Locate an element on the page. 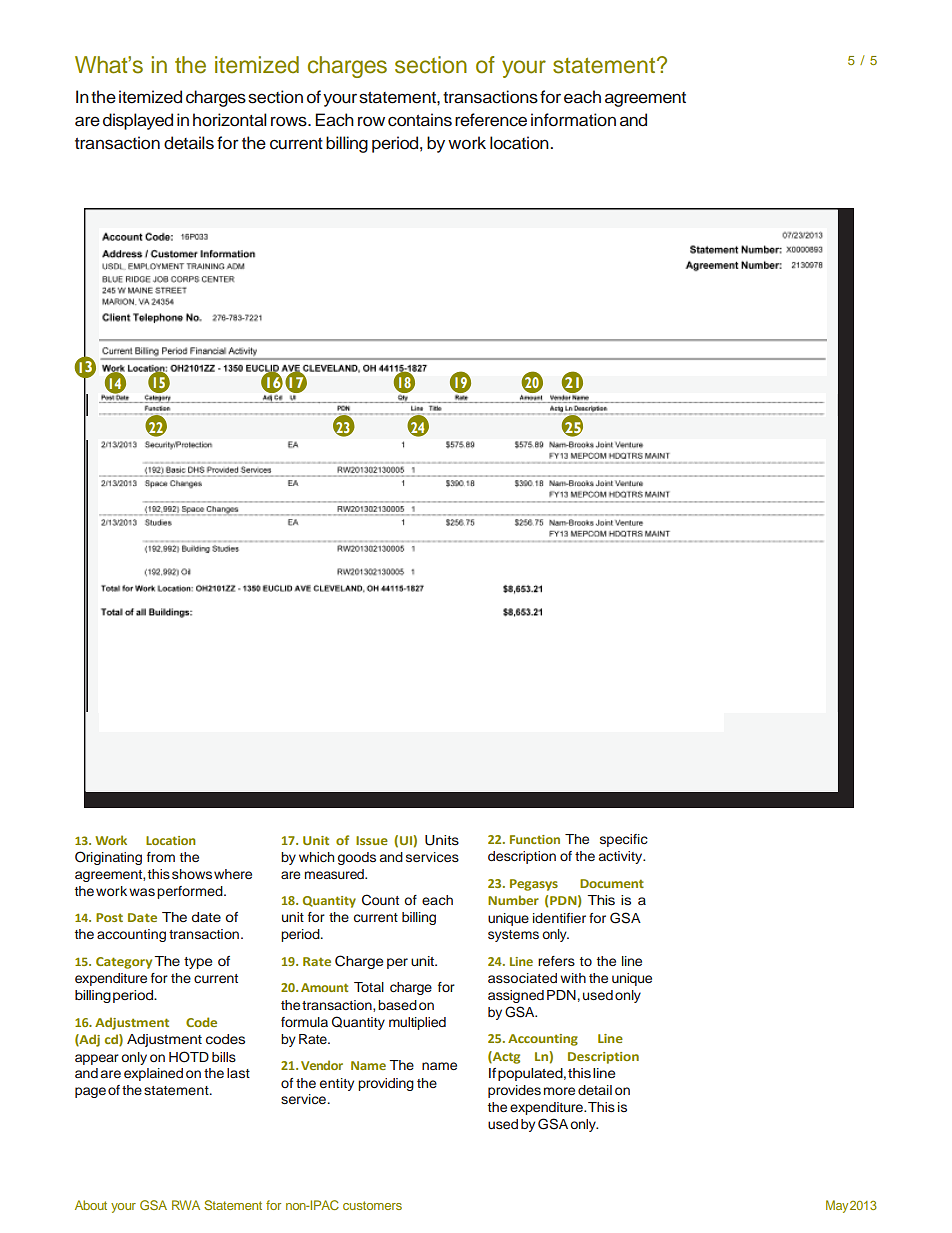 The width and height of the page is (952, 1233). from is located at coordinates (161, 857).
